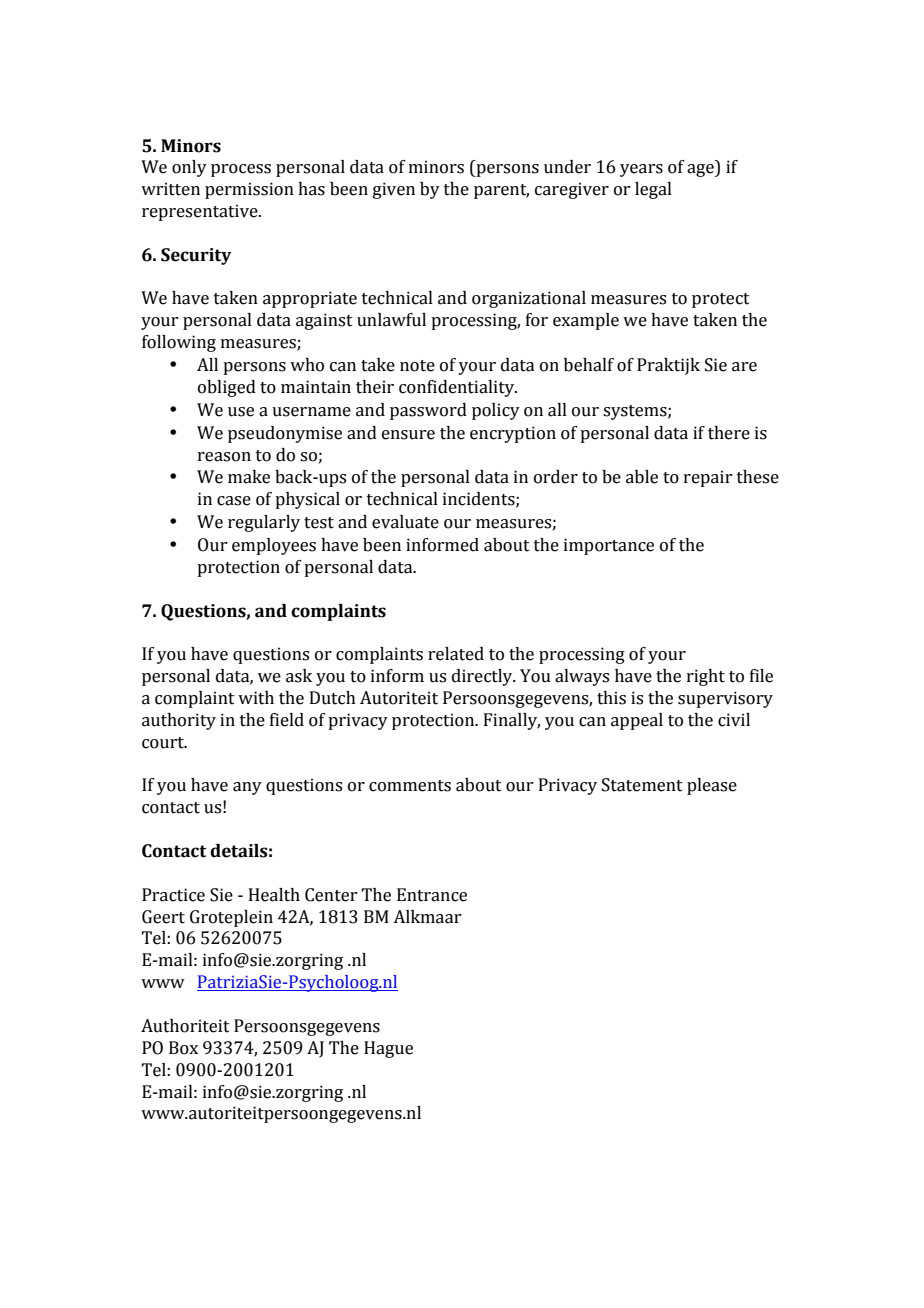 The height and width of the page is (1308, 924). What do you see at coordinates (274, 546) in the page?
I see `employees` at bounding box center [274, 546].
